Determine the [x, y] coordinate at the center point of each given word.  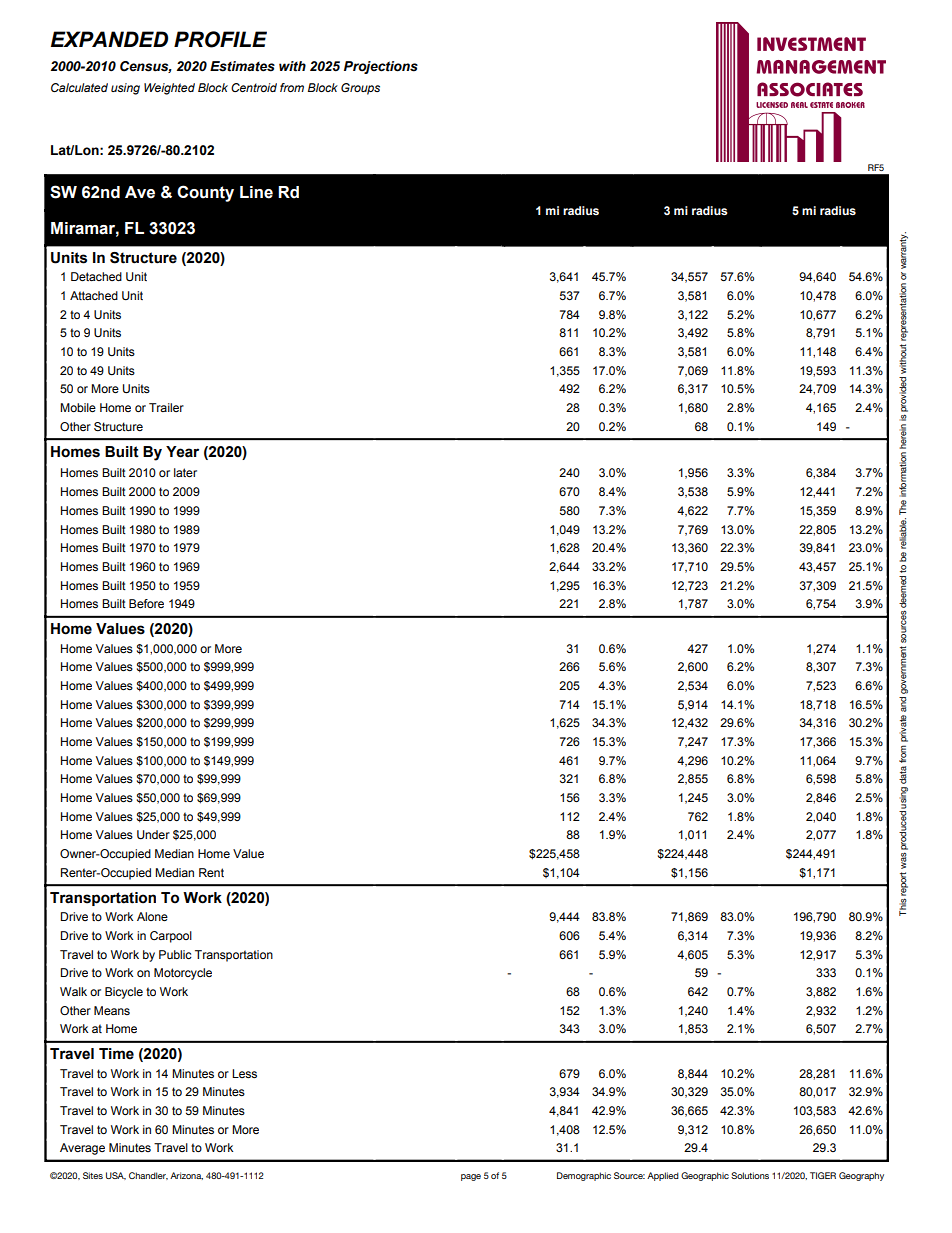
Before [146, 603]
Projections [381, 67]
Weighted [169, 89]
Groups [360, 89]
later [185, 472]
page [471, 1177]
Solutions [750, 1175]
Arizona [186, 1176]
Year [182, 452]
